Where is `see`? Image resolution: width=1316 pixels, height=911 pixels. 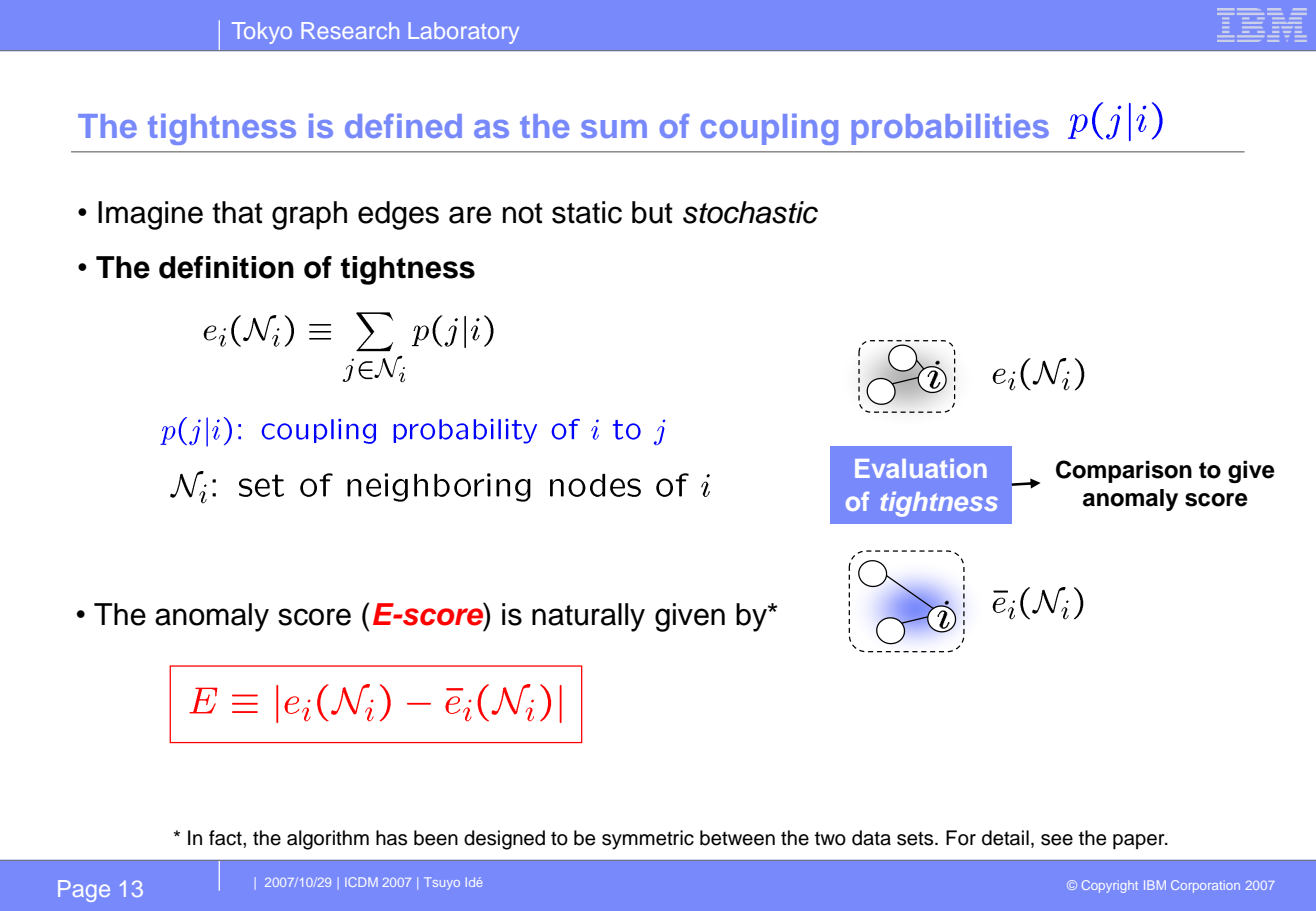
see is located at coordinates (1057, 840).
